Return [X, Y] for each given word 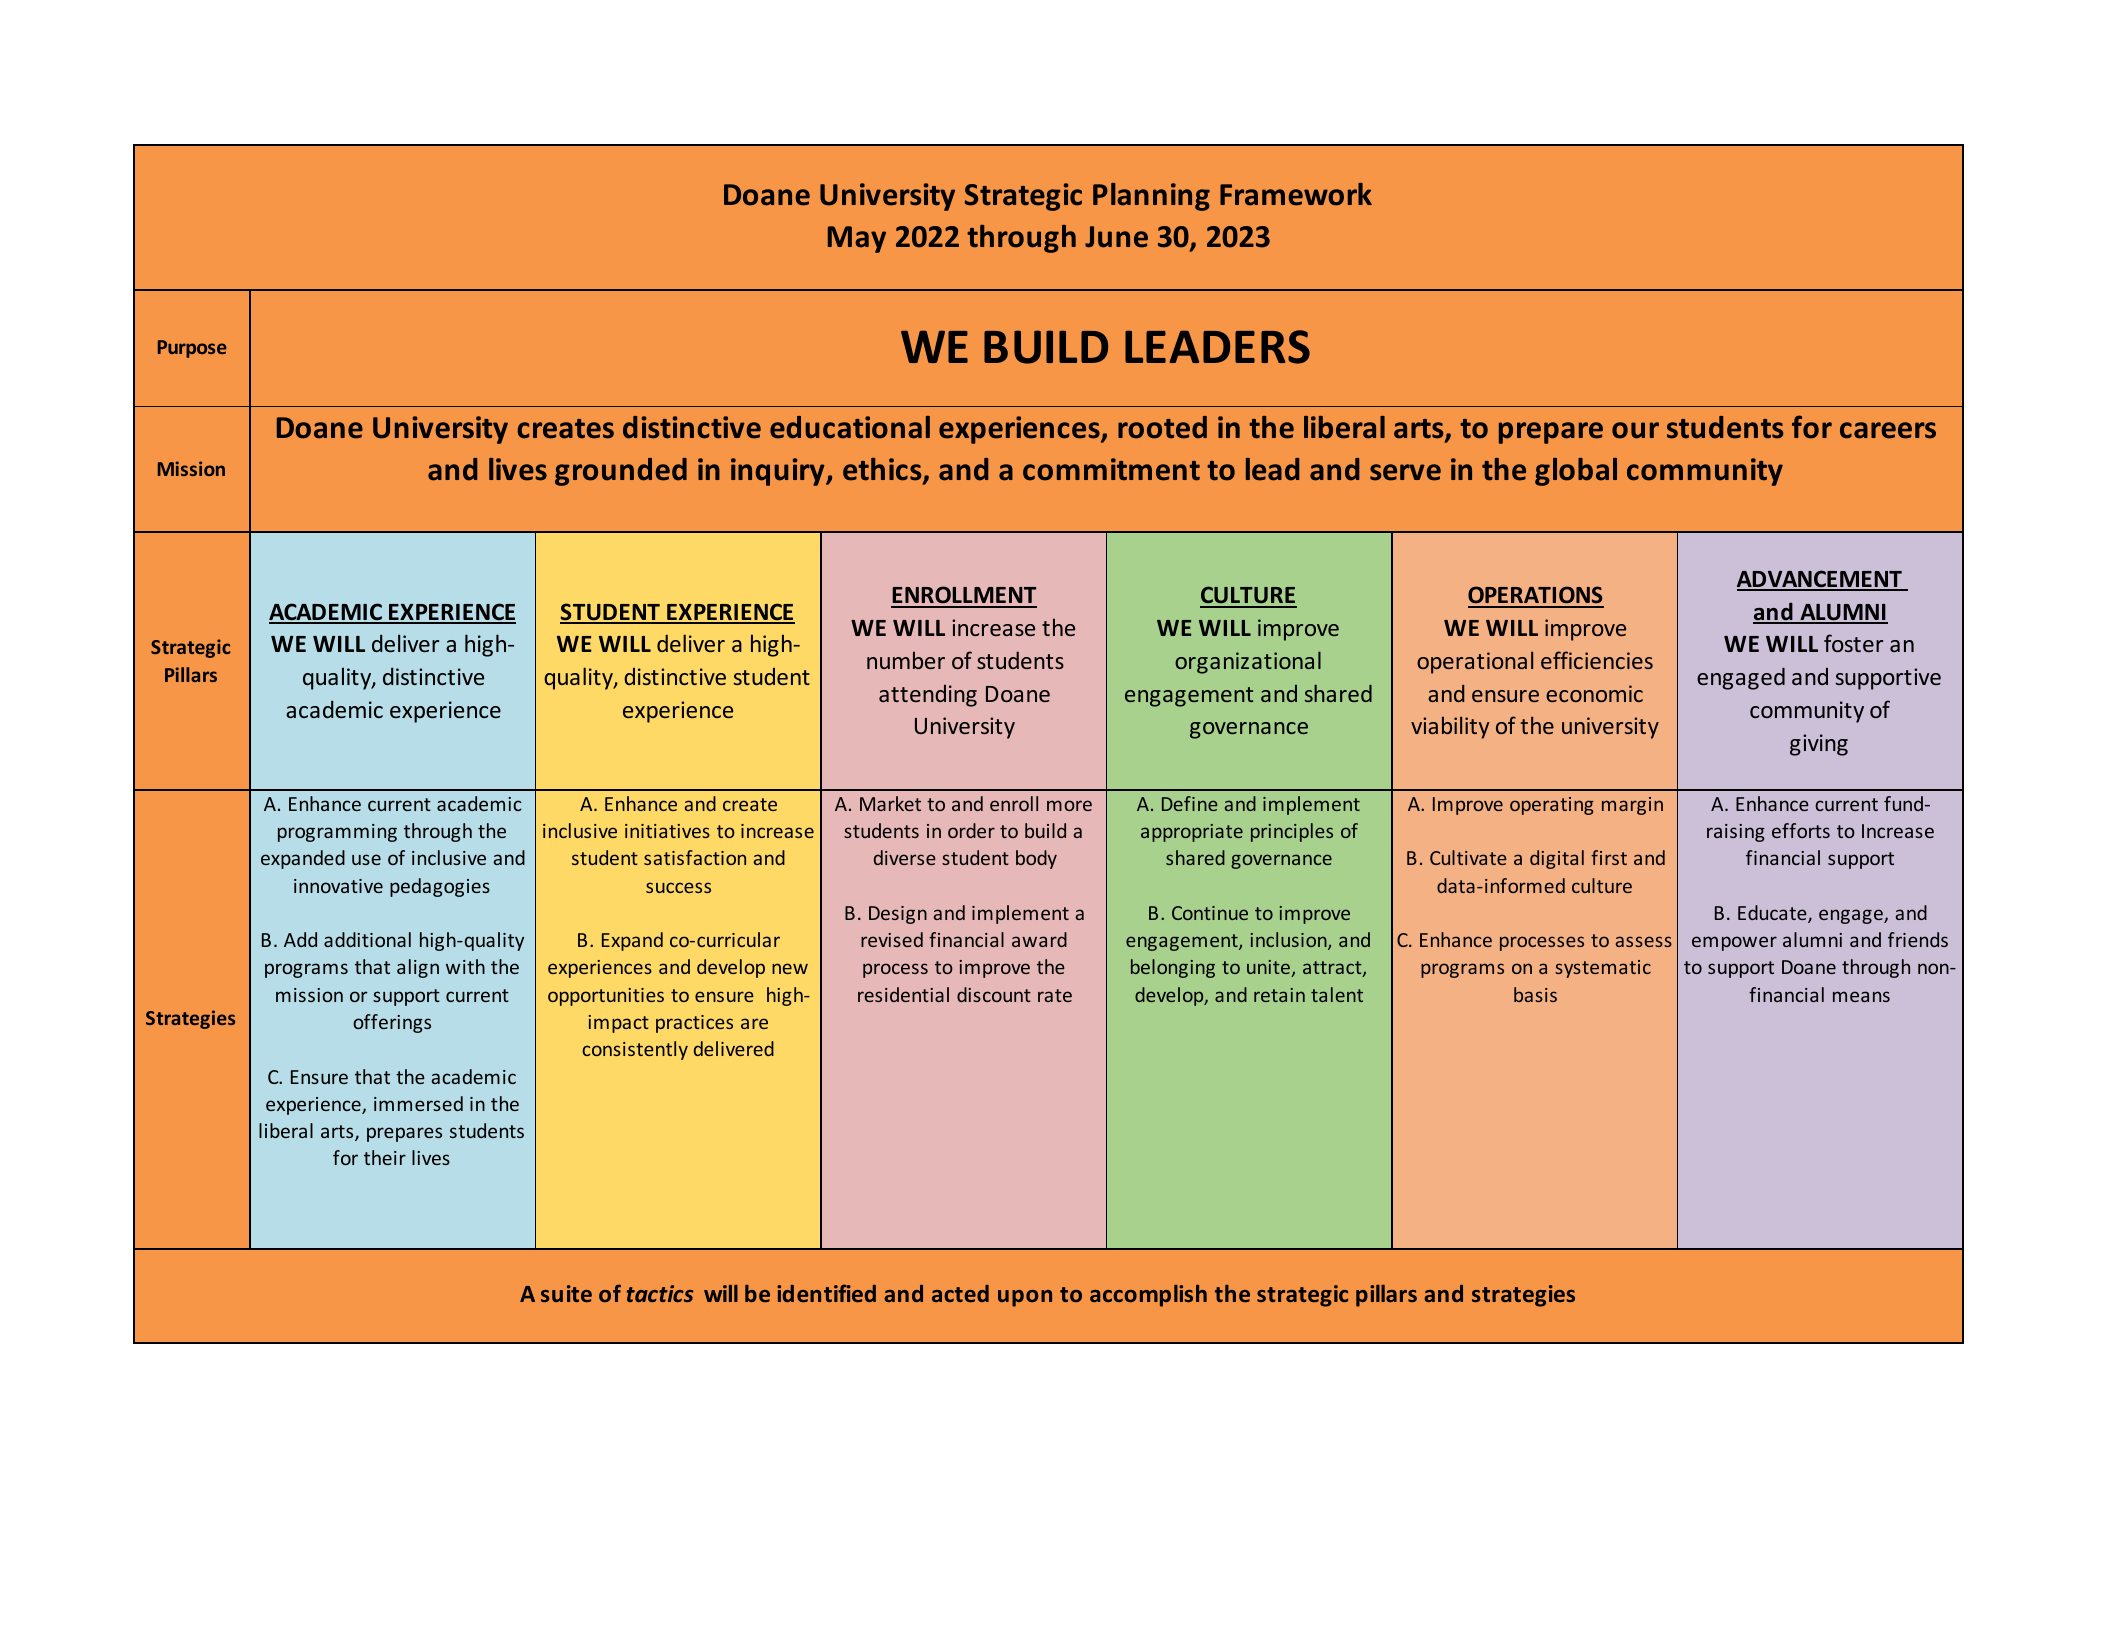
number [906, 660]
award [1039, 939]
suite [566, 1293]
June [1116, 237]
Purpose [192, 349]
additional [367, 939]
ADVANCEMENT [1820, 580]
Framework [1296, 194]
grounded [621, 472]
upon [1025, 1298]
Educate [1773, 914]
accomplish [1148, 1296]
